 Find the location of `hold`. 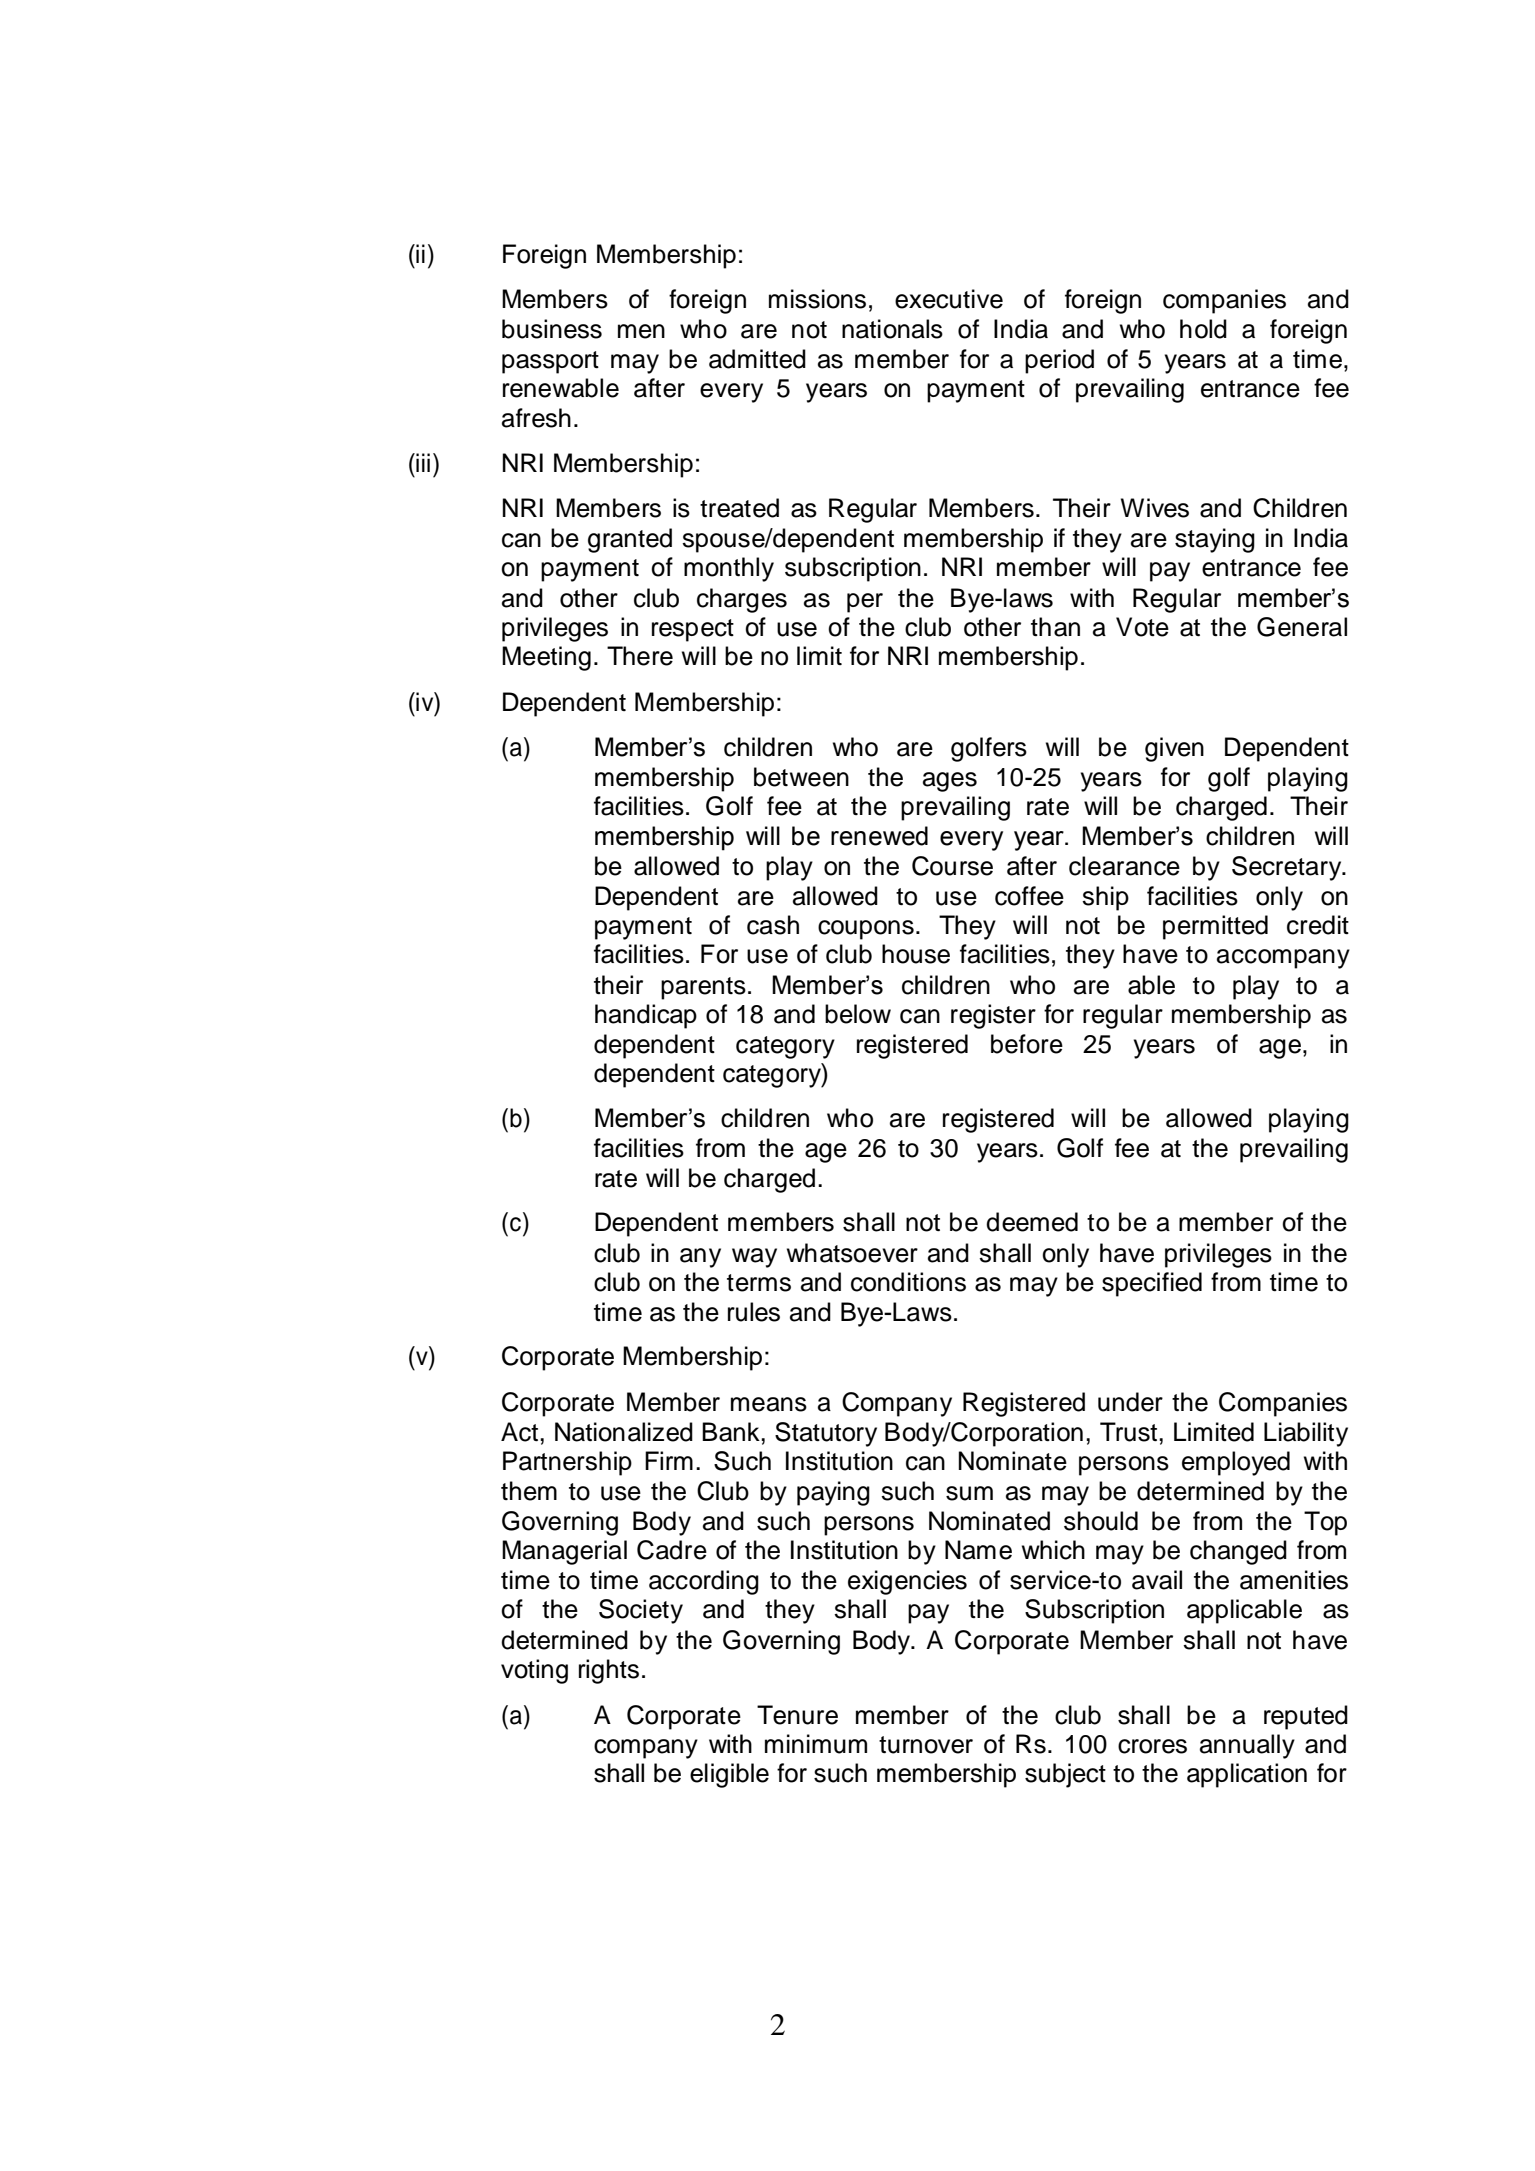

hold is located at coordinates (1203, 329).
